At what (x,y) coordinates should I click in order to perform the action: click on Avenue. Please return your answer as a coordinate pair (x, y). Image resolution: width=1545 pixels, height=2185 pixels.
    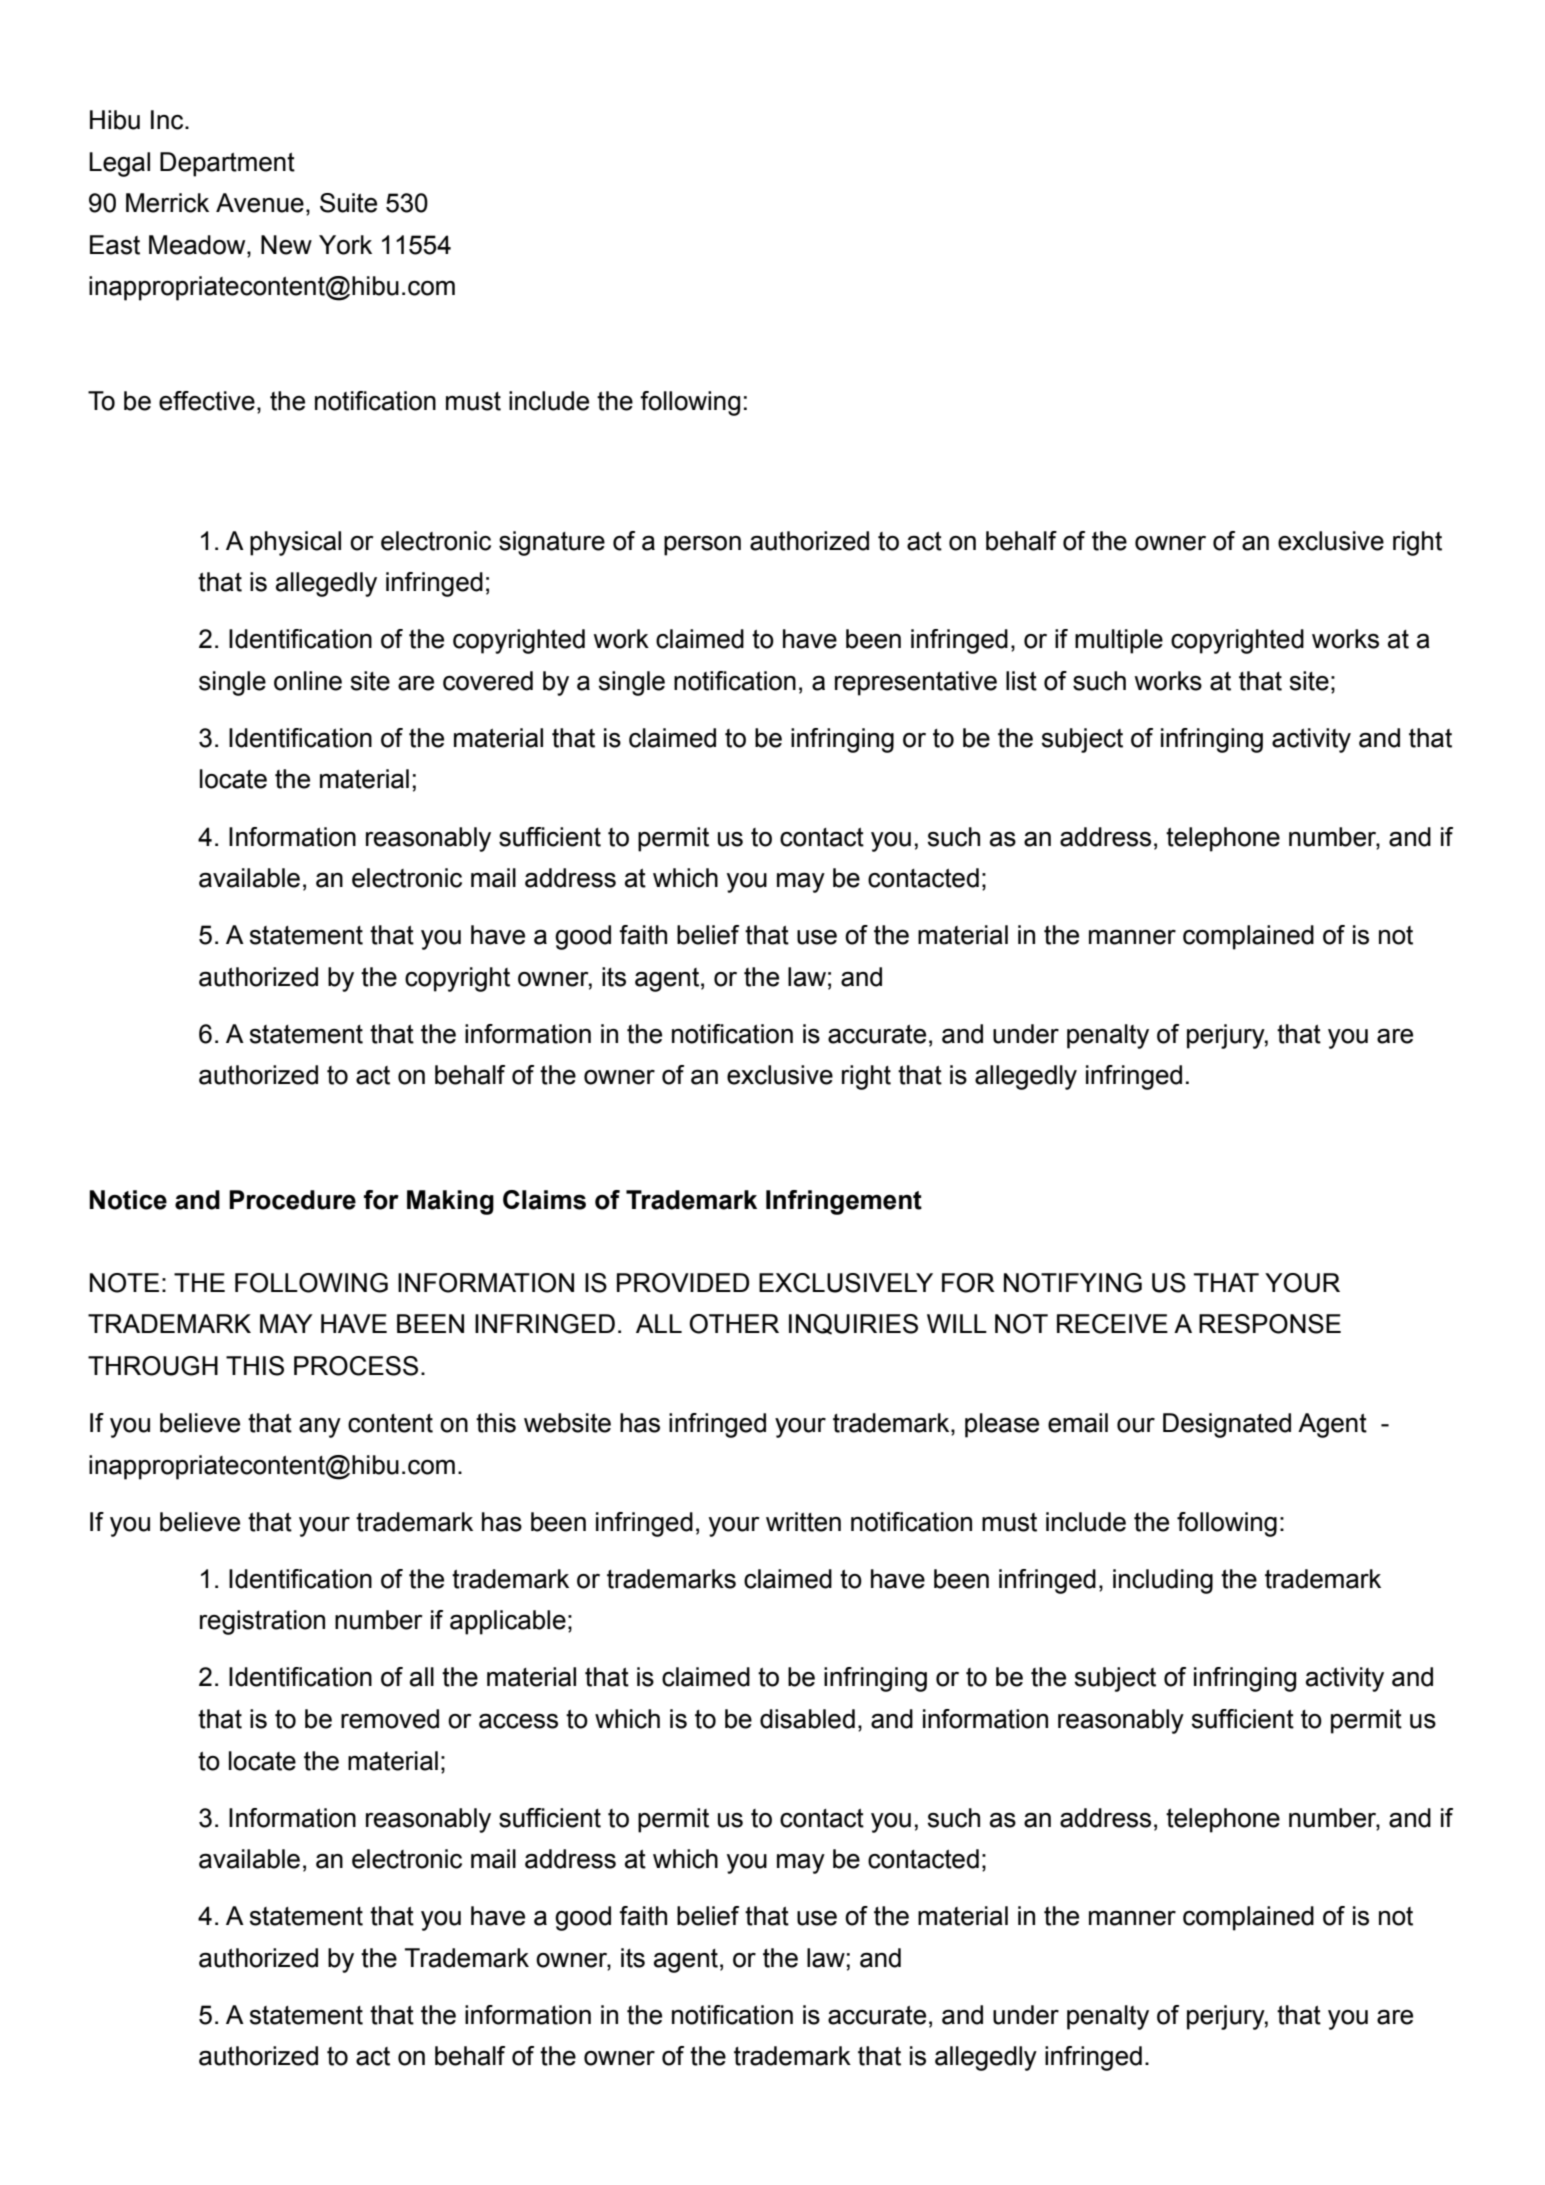
    Looking at the image, I should click on (260, 203).
